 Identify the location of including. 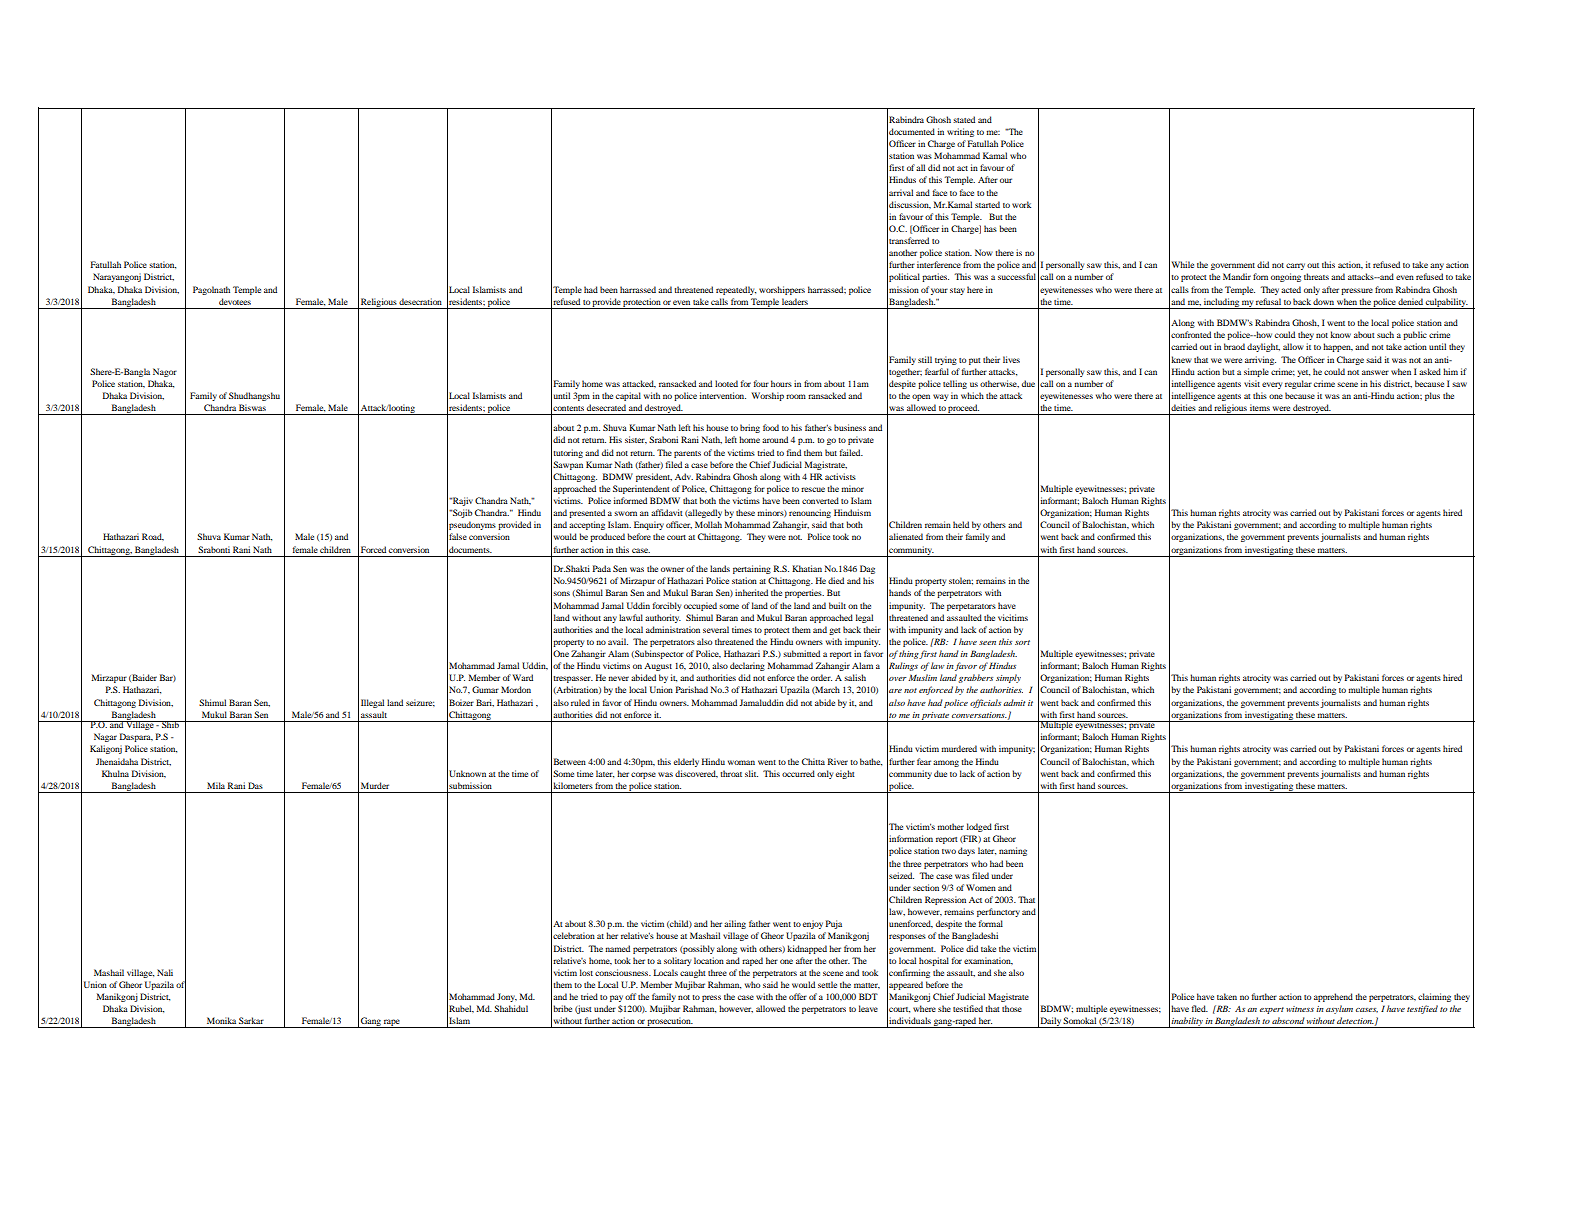
(1221, 303).
